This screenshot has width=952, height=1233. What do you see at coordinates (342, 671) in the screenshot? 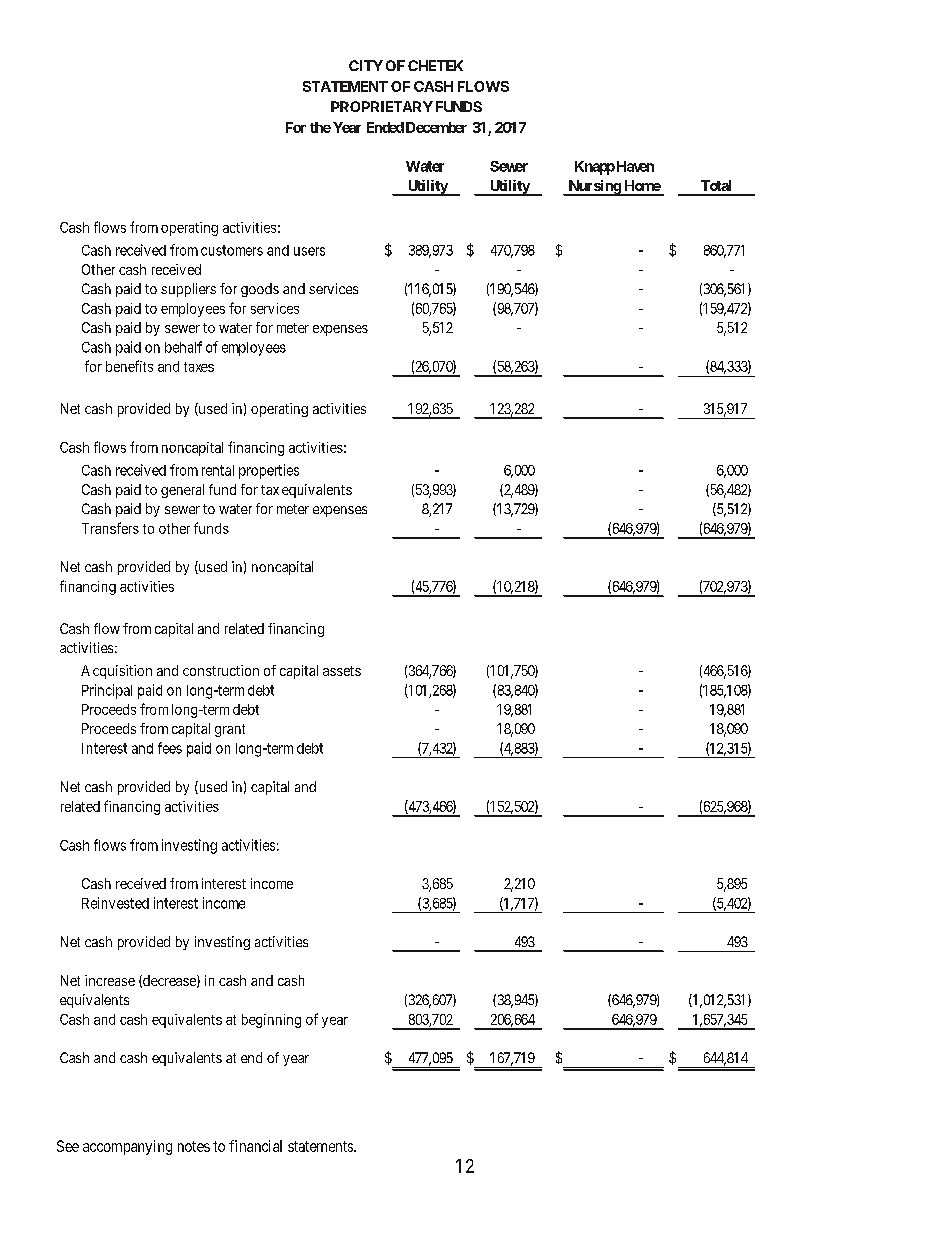
I see `assets` at bounding box center [342, 671].
